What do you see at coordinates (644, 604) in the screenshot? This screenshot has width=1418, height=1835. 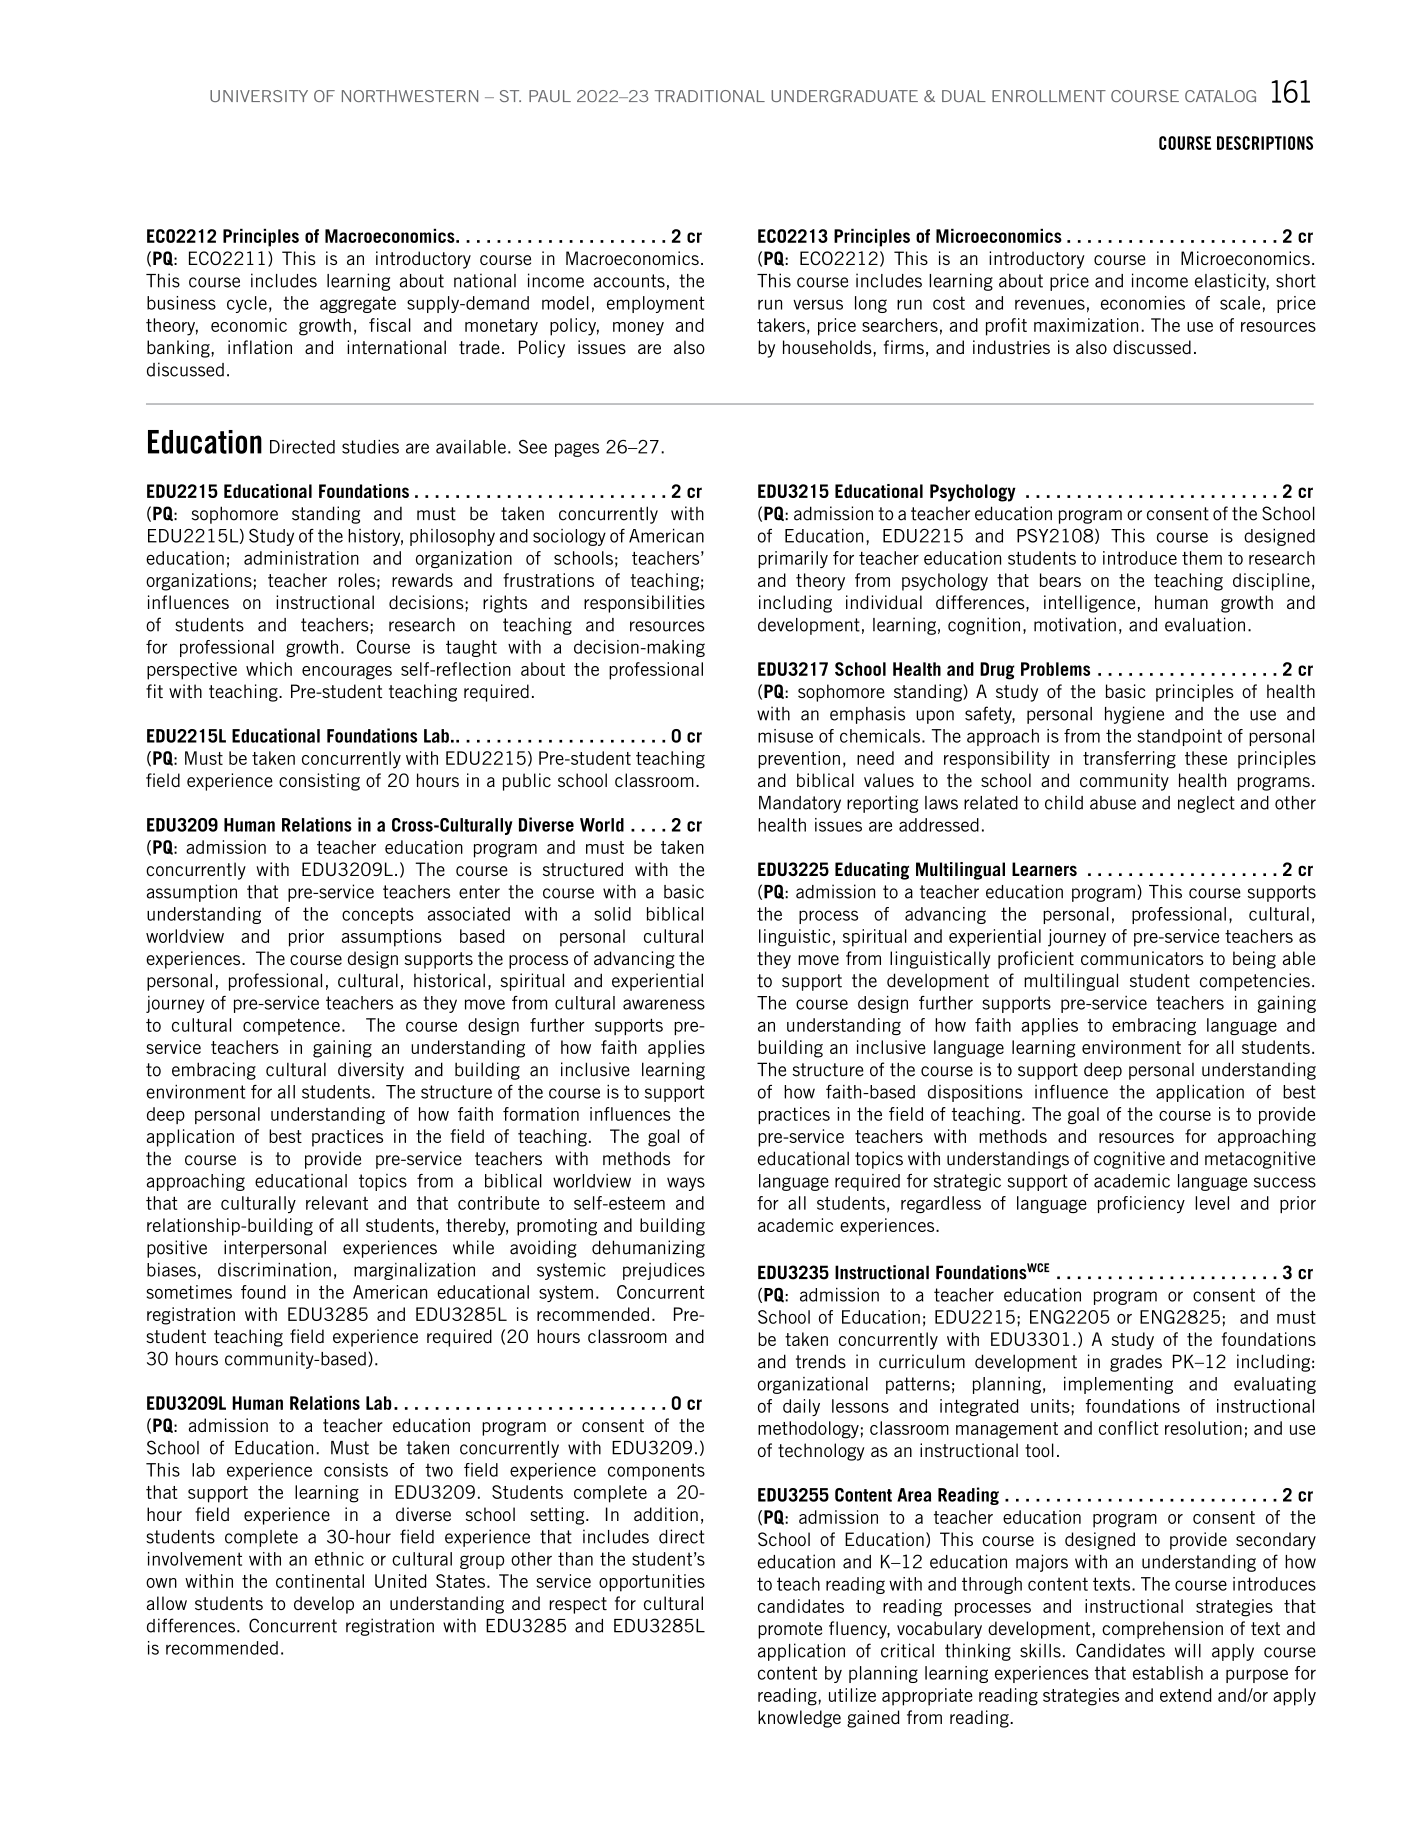 I see `responsibilities` at bounding box center [644, 604].
